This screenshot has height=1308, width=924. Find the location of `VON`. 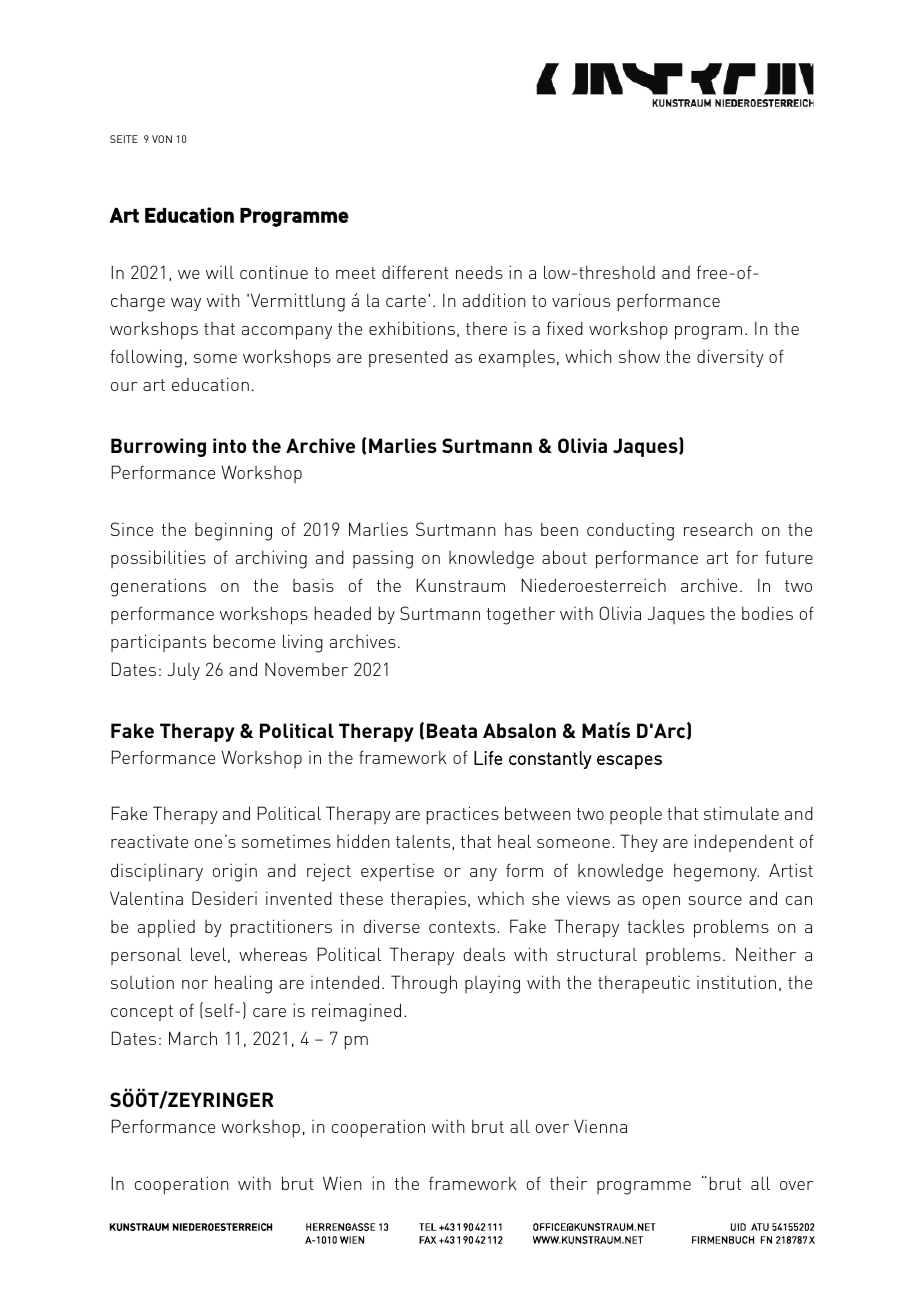

VON is located at coordinates (162, 139).
